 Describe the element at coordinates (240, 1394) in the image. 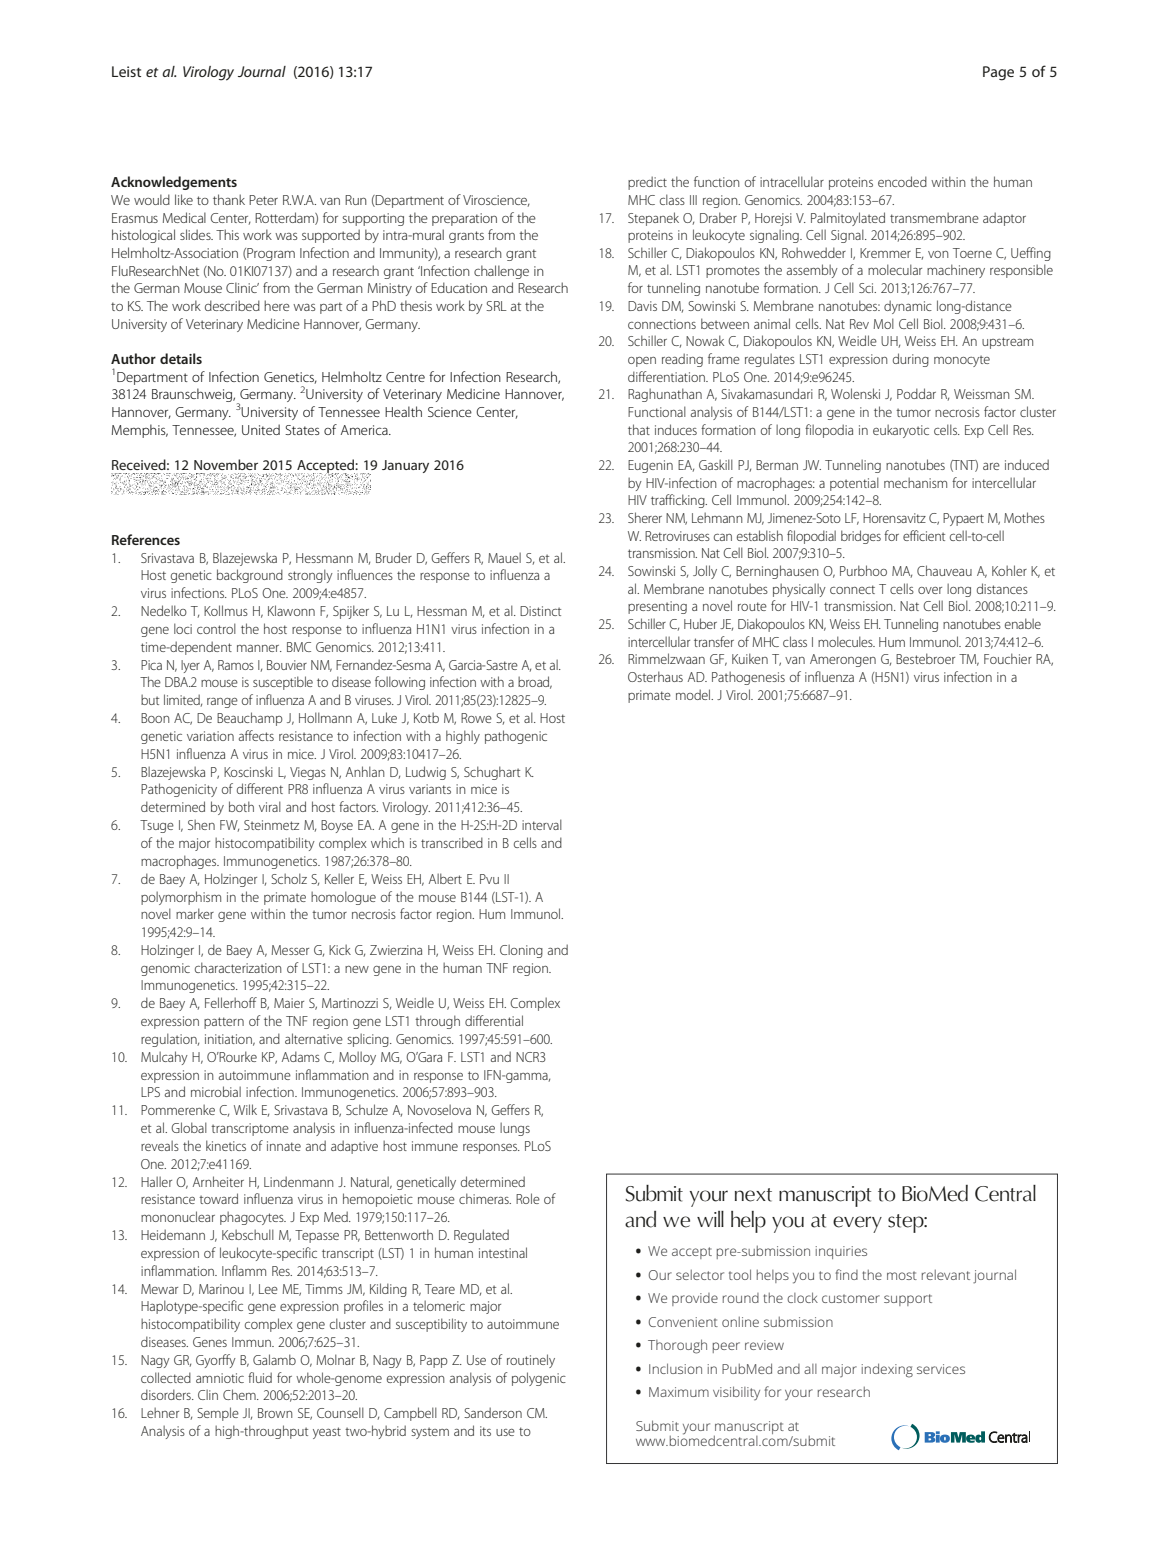

I see `Chem` at that location.
